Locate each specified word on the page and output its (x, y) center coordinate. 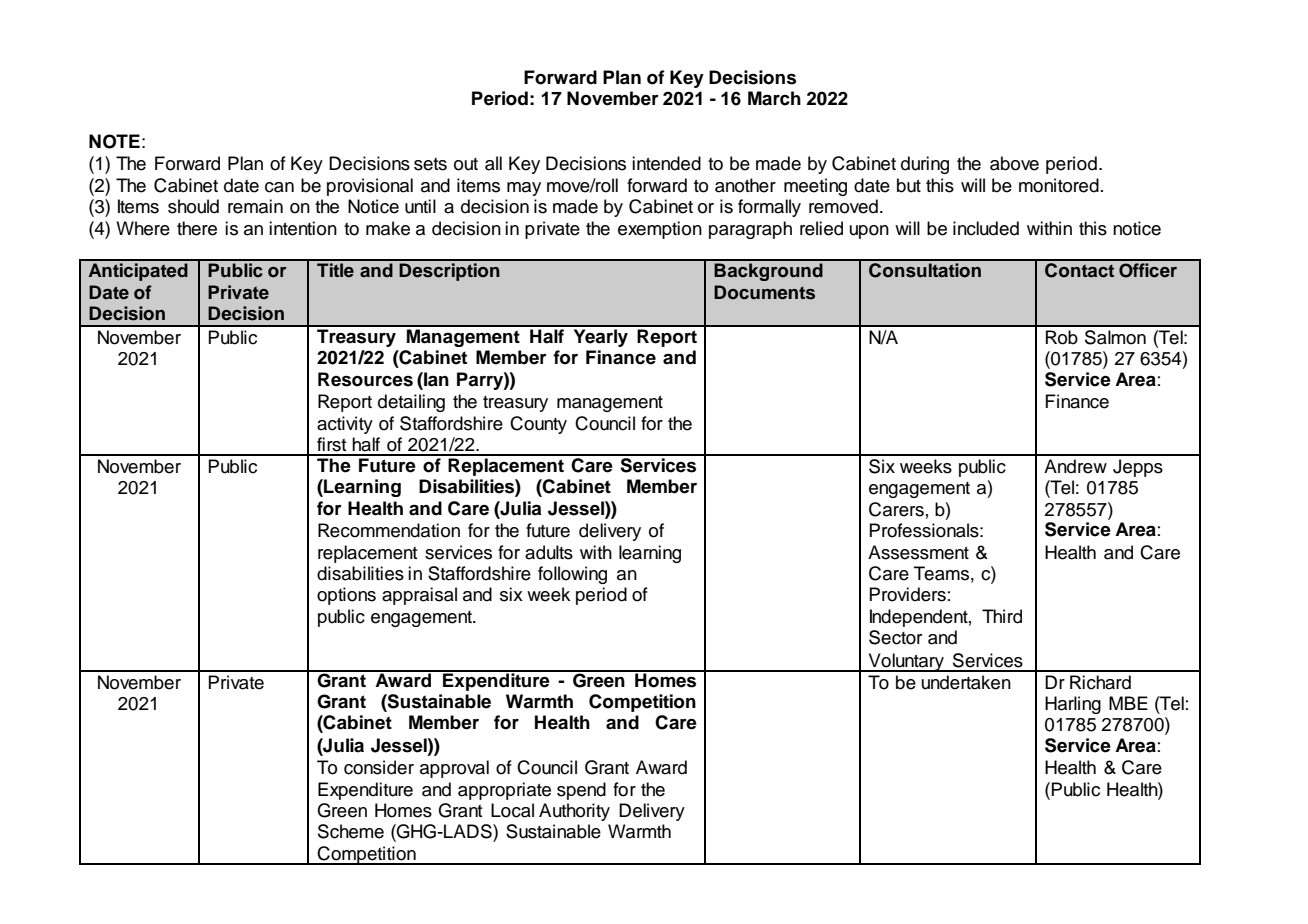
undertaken (966, 682)
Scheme (351, 831)
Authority (574, 812)
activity (345, 425)
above (1014, 163)
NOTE (114, 141)
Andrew (1075, 466)
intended (666, 163)
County (538, 425)
